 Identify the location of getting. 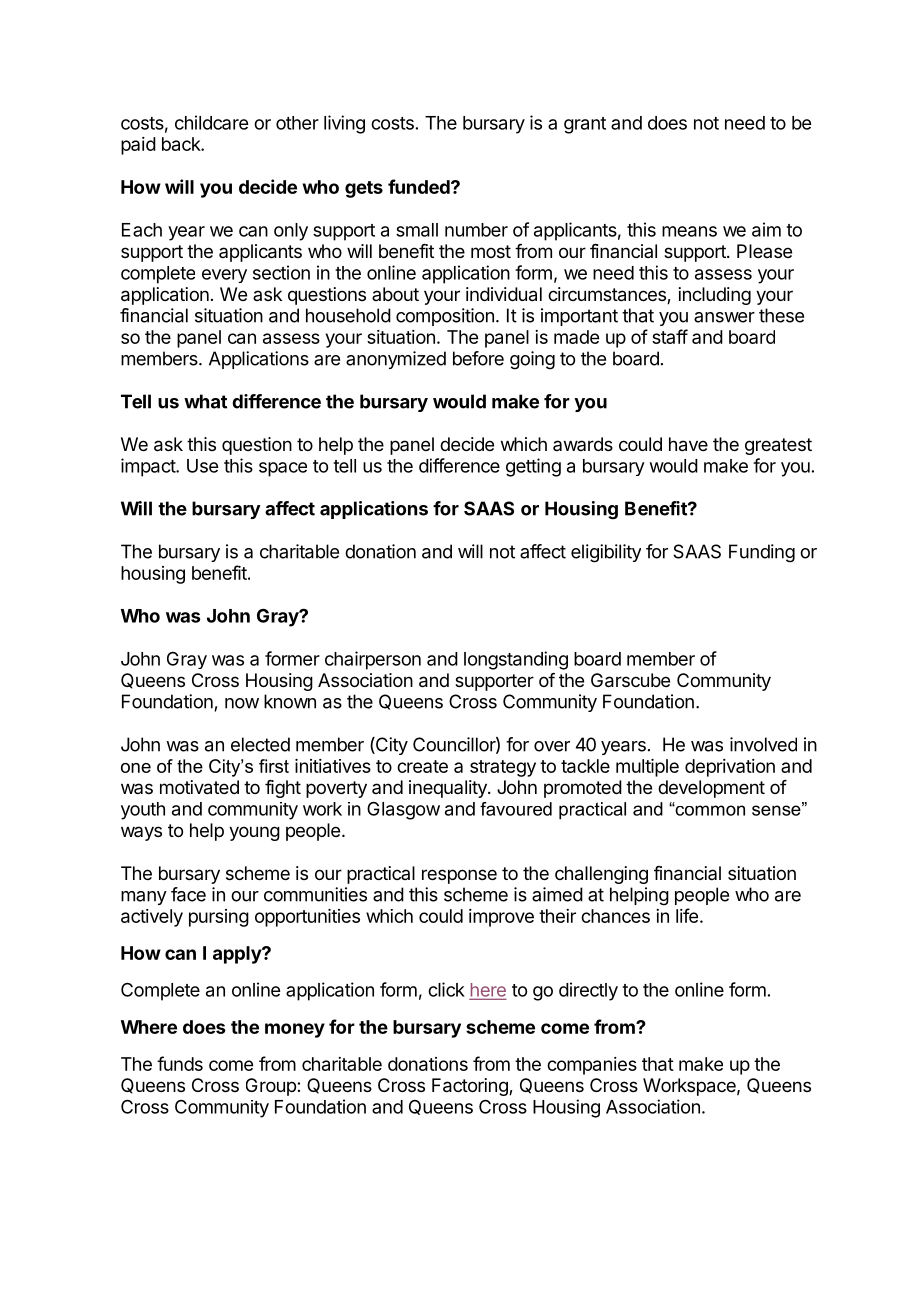
(533, 467).
